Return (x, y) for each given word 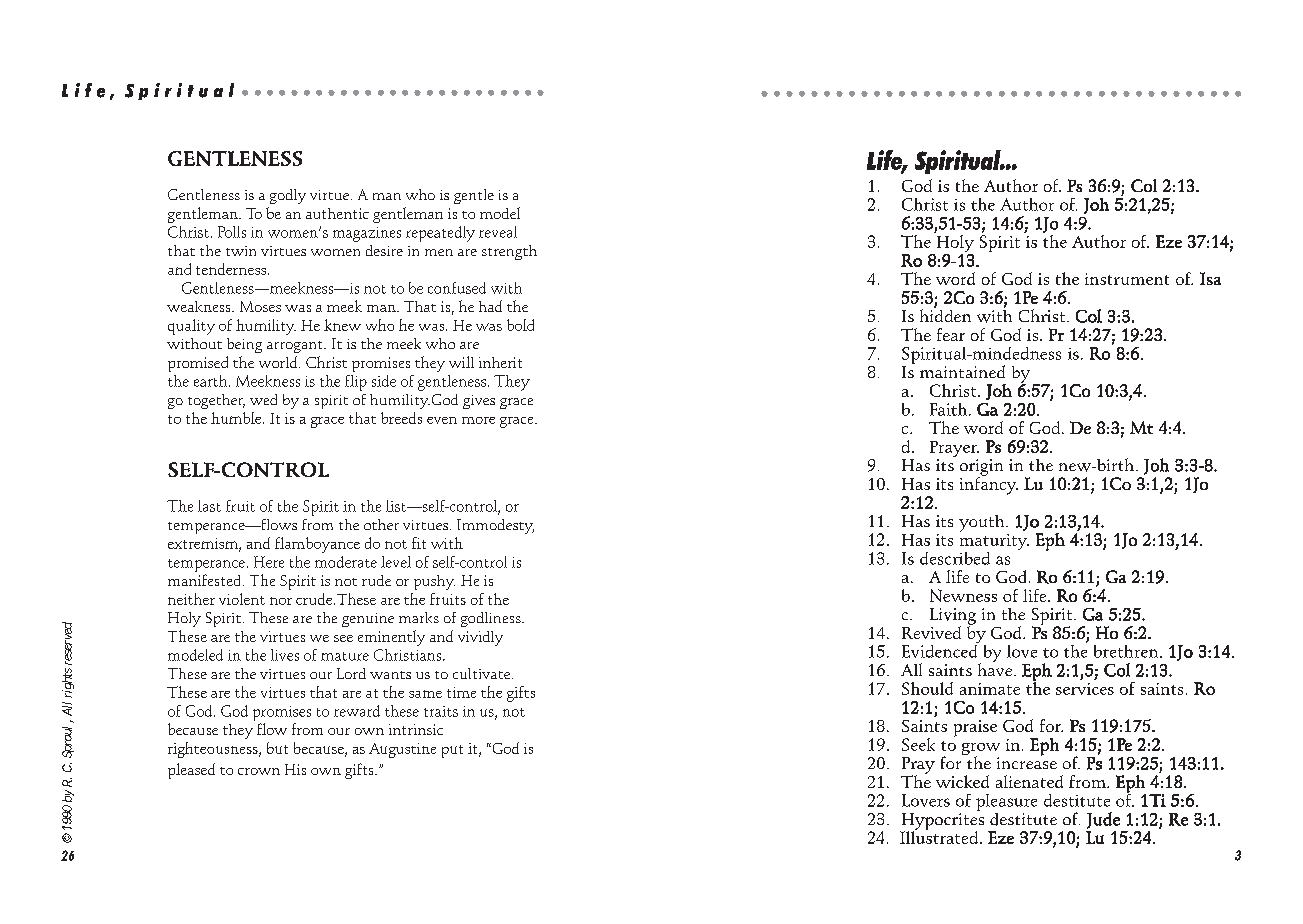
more (478, 420)
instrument (1127, 279)
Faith (950, 409)
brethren (1127, 651)
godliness (492, 619)
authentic (337, 213)
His (295, 769)
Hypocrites (942, 821)
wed (263, 399)
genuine (368, 620)
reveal (498, 232)
